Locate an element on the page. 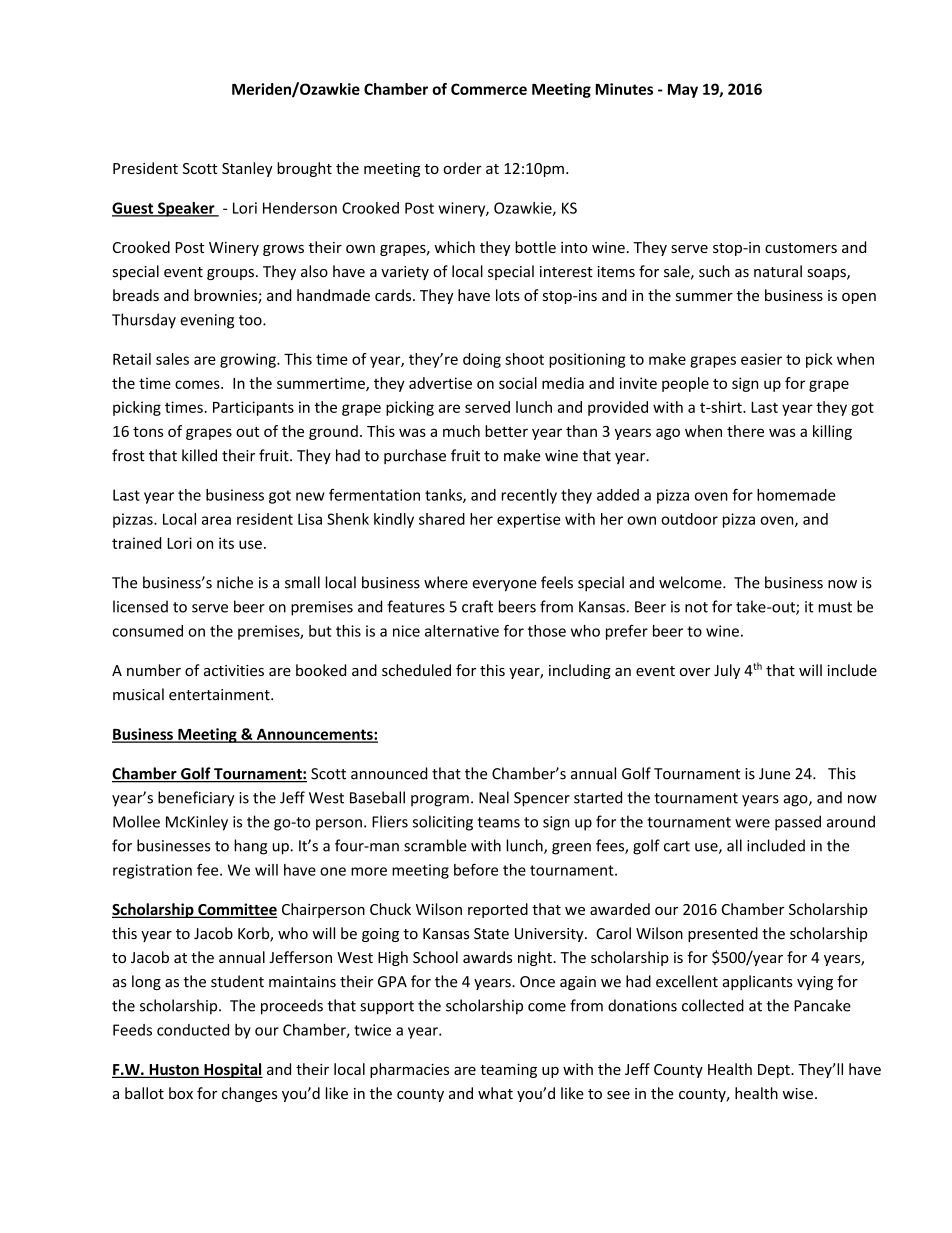 This page has height=1233, width=952. Stanley is located at coordinates (247, 169).
